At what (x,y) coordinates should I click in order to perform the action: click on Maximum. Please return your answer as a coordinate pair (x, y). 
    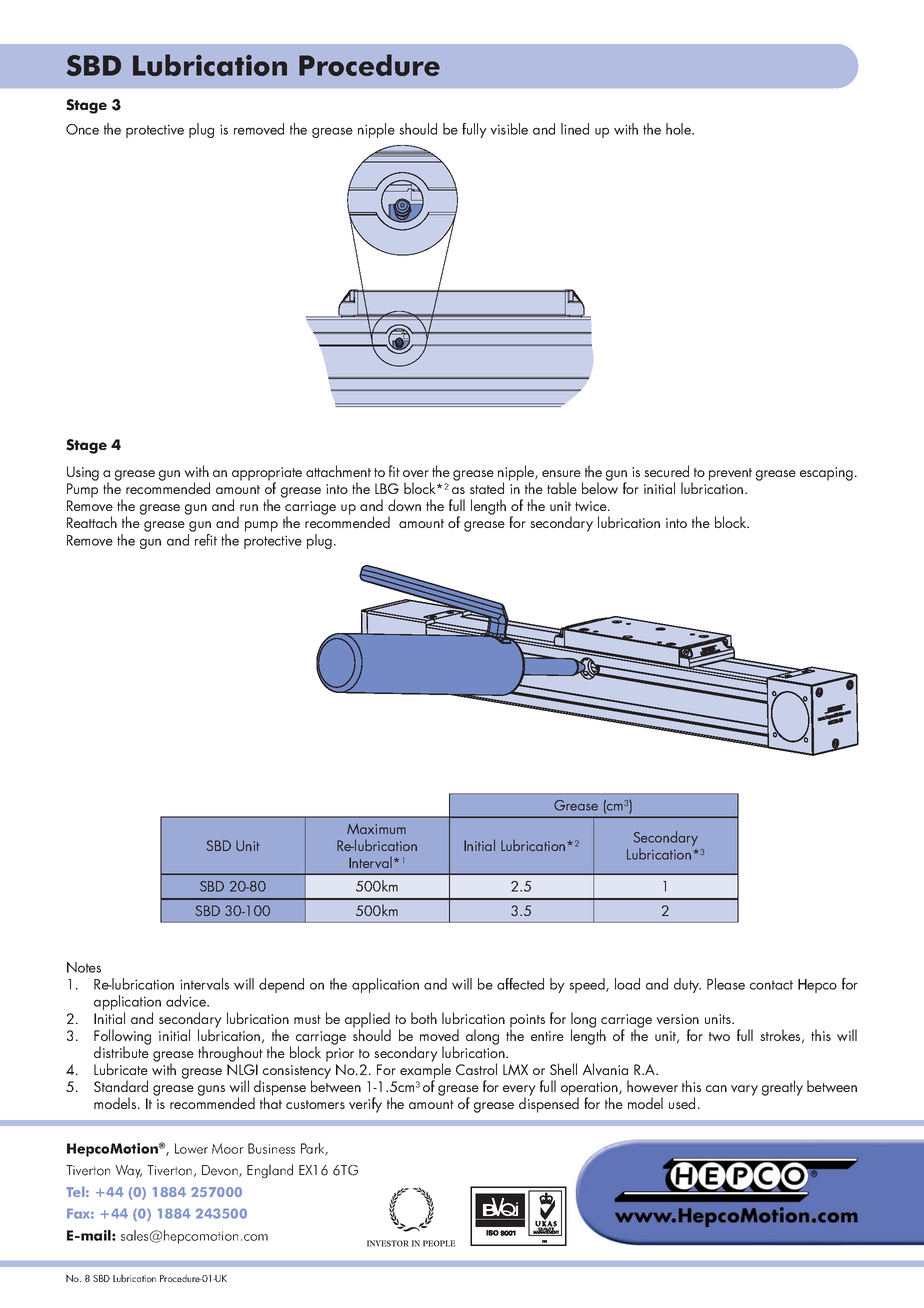
    Looking at the image, I should click on (376, 829).
